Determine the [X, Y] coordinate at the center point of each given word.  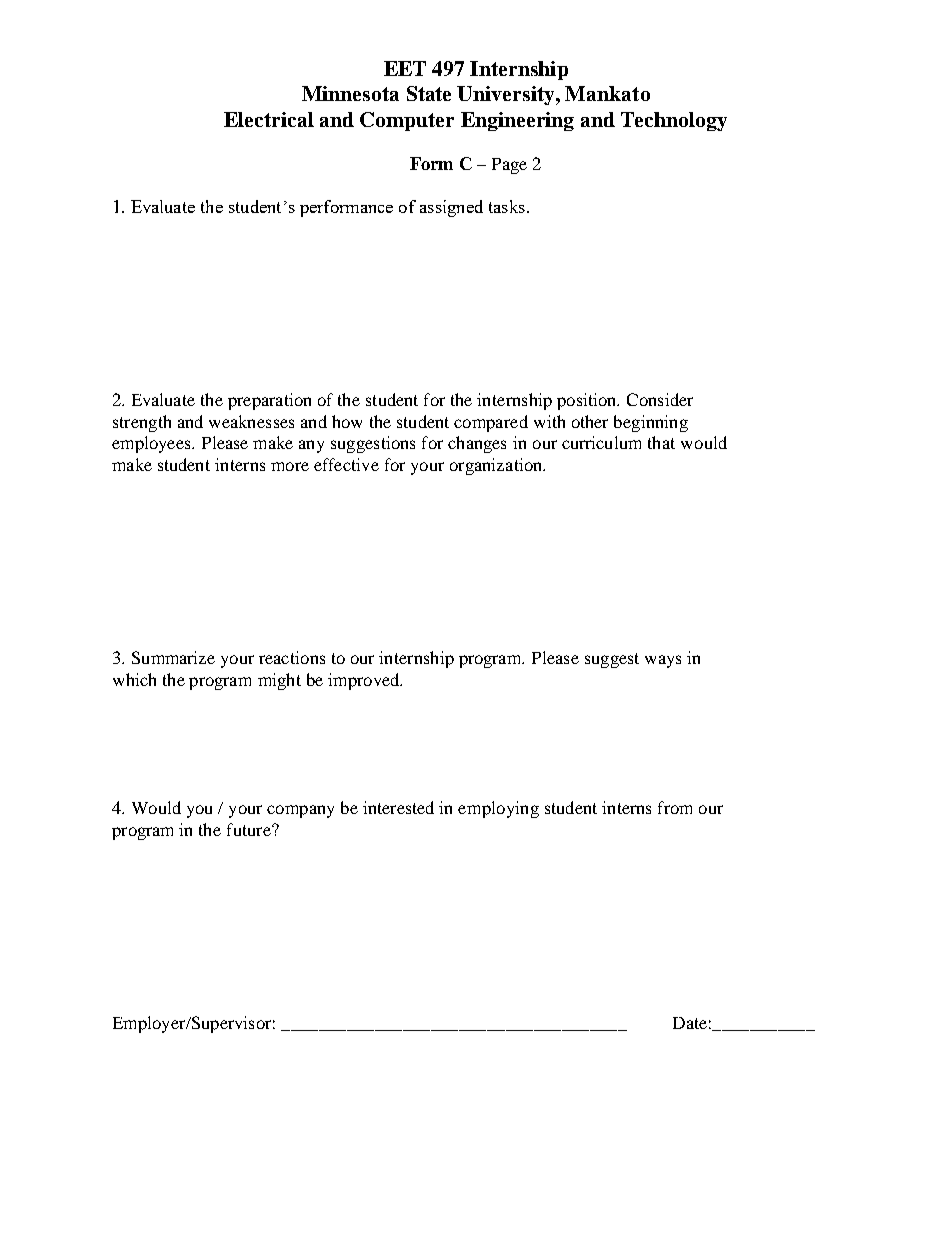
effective [346, 464]
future [250, 829]
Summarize [173, 657]
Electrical [269, 119]
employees [152, 444]
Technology [674, 121]
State [429, 93]
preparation [269, 401]
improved [365, 681]
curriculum [601, 442]
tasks [507, 206]
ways [663, 661]
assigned [451, 208]
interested [398, 807]
